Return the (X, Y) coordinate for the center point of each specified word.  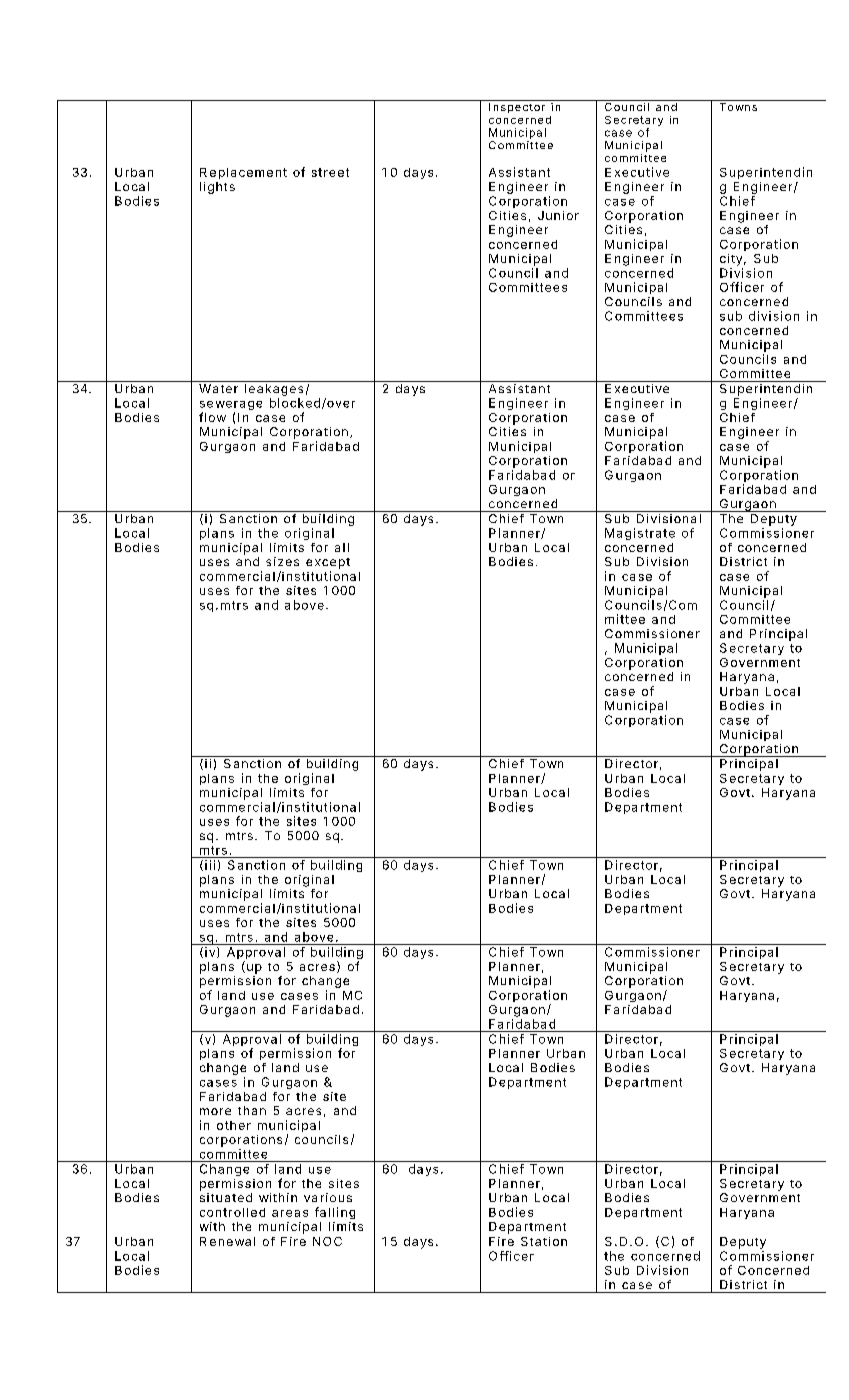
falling (335, 1213)
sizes (282, 561)
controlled (232, 1212)
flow (212, 417)
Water (218, 388)
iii (210, 865)
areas (290, 1213)
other (234, 1125)
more (215, 1111)
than (252, 1110)
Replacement (243, 173)
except (328, 563)
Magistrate (640, 534)
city (731, 260)
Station (544, 1241)
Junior (558, 215)
